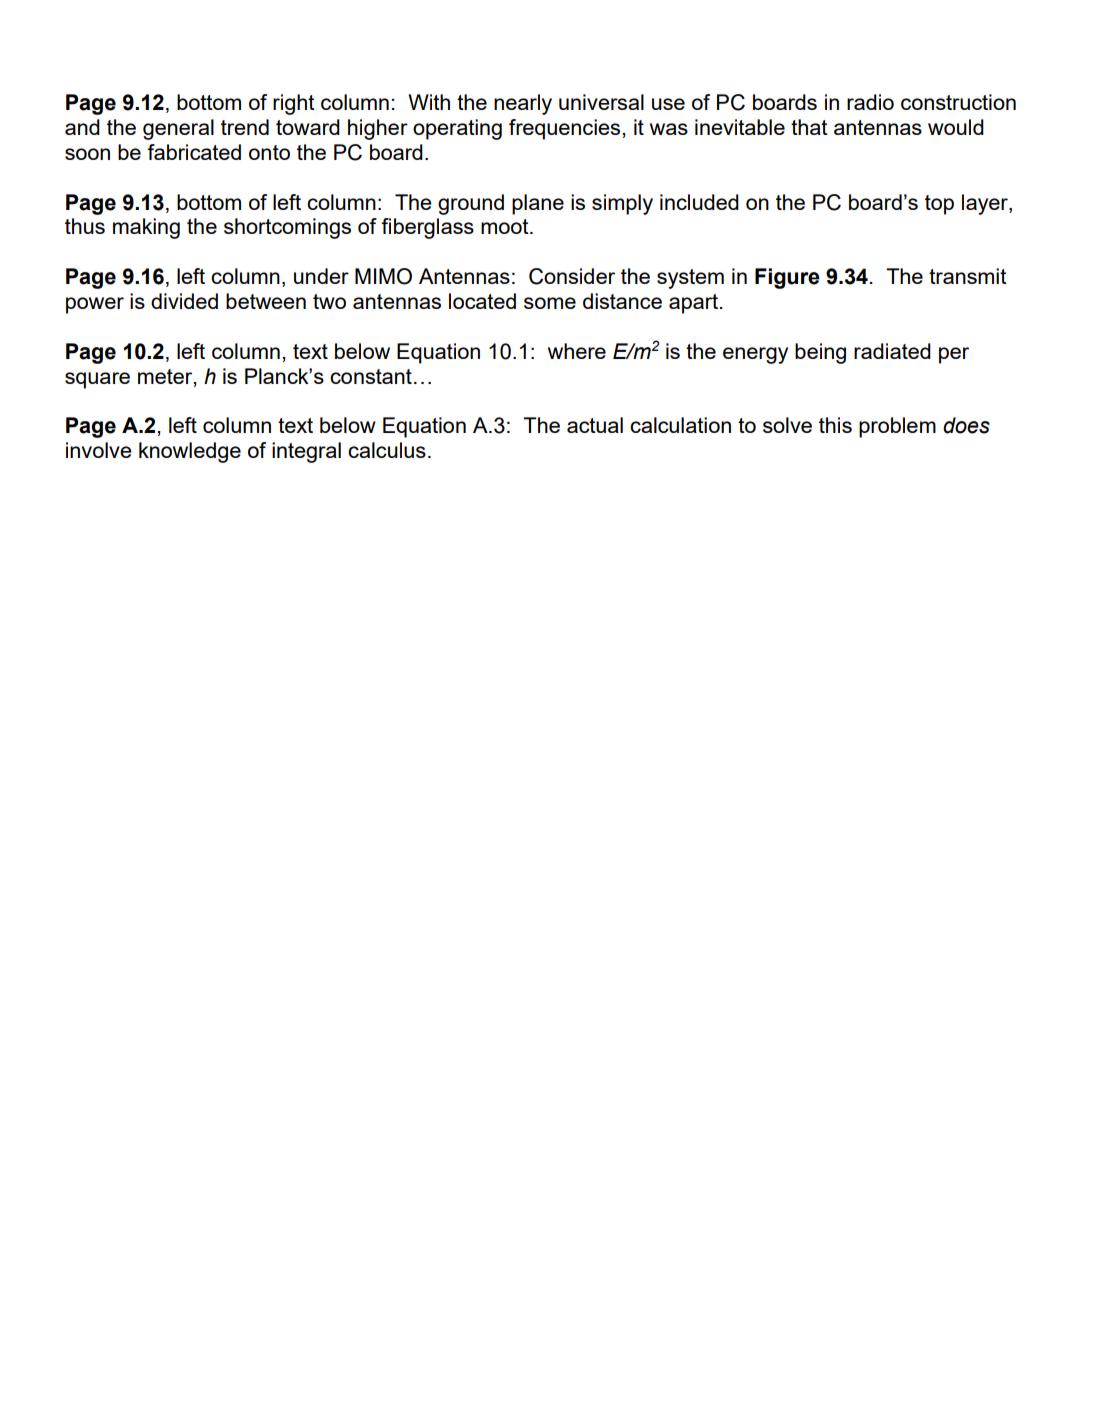  I want to click on radio, so click(870, 102).
